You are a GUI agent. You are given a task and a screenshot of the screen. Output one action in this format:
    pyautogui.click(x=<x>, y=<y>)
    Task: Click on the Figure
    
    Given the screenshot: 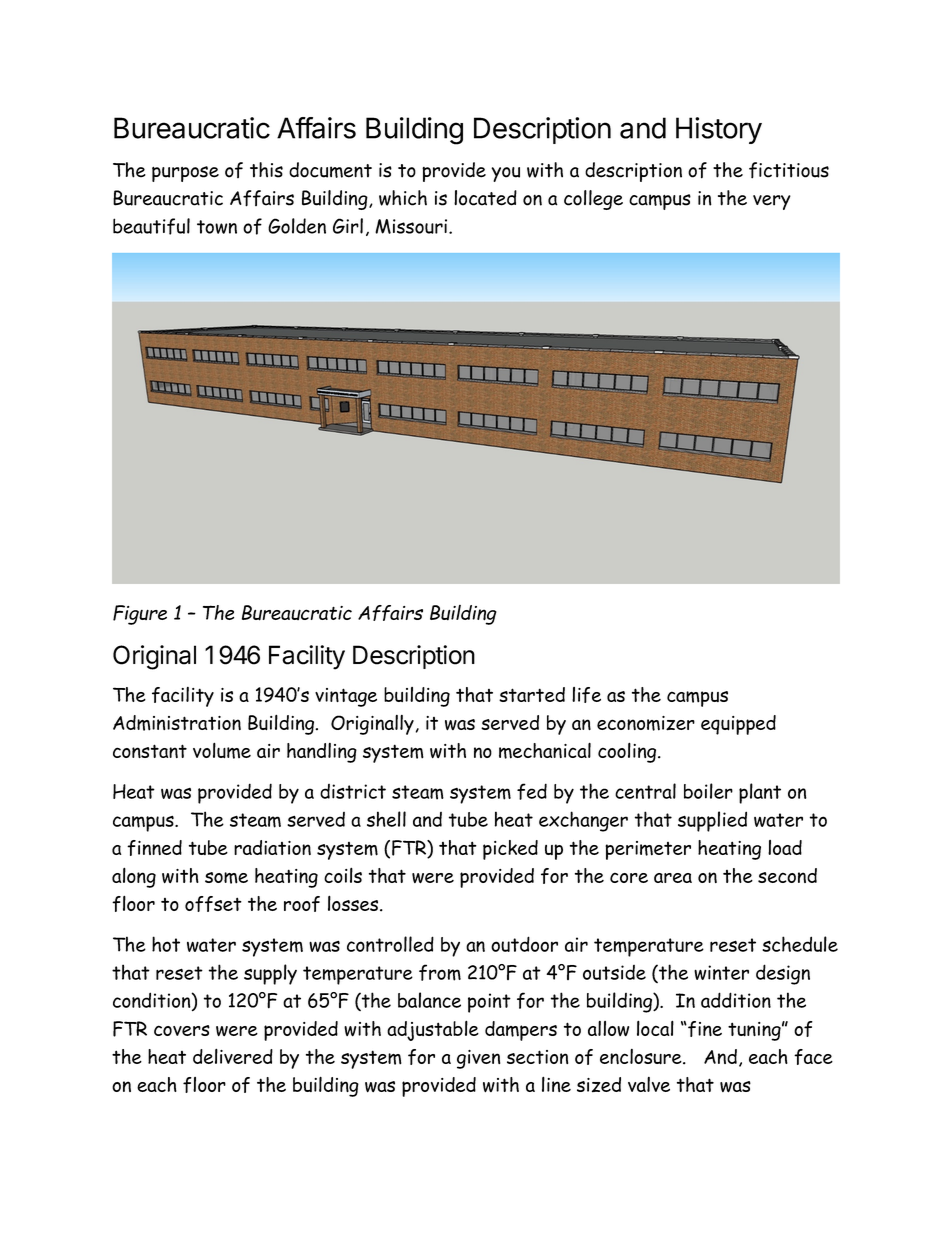 What is the action you would take?
    pyautogui.click(x=140, y=615)
